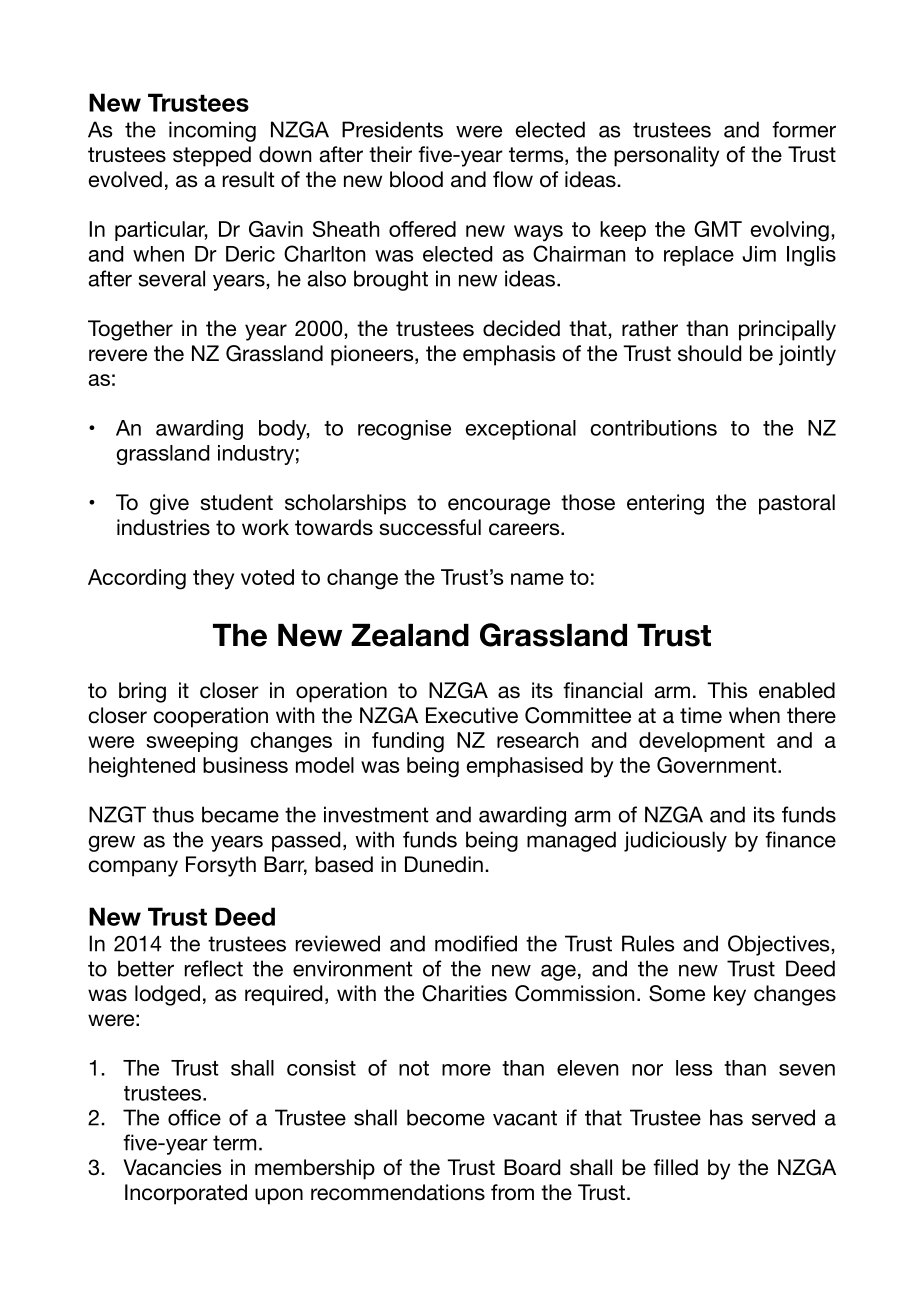 This screenshot has width=924, height=1308. Describe the element at coordinates (212, 156) in the screenshot. I see `stepped` at that location.
